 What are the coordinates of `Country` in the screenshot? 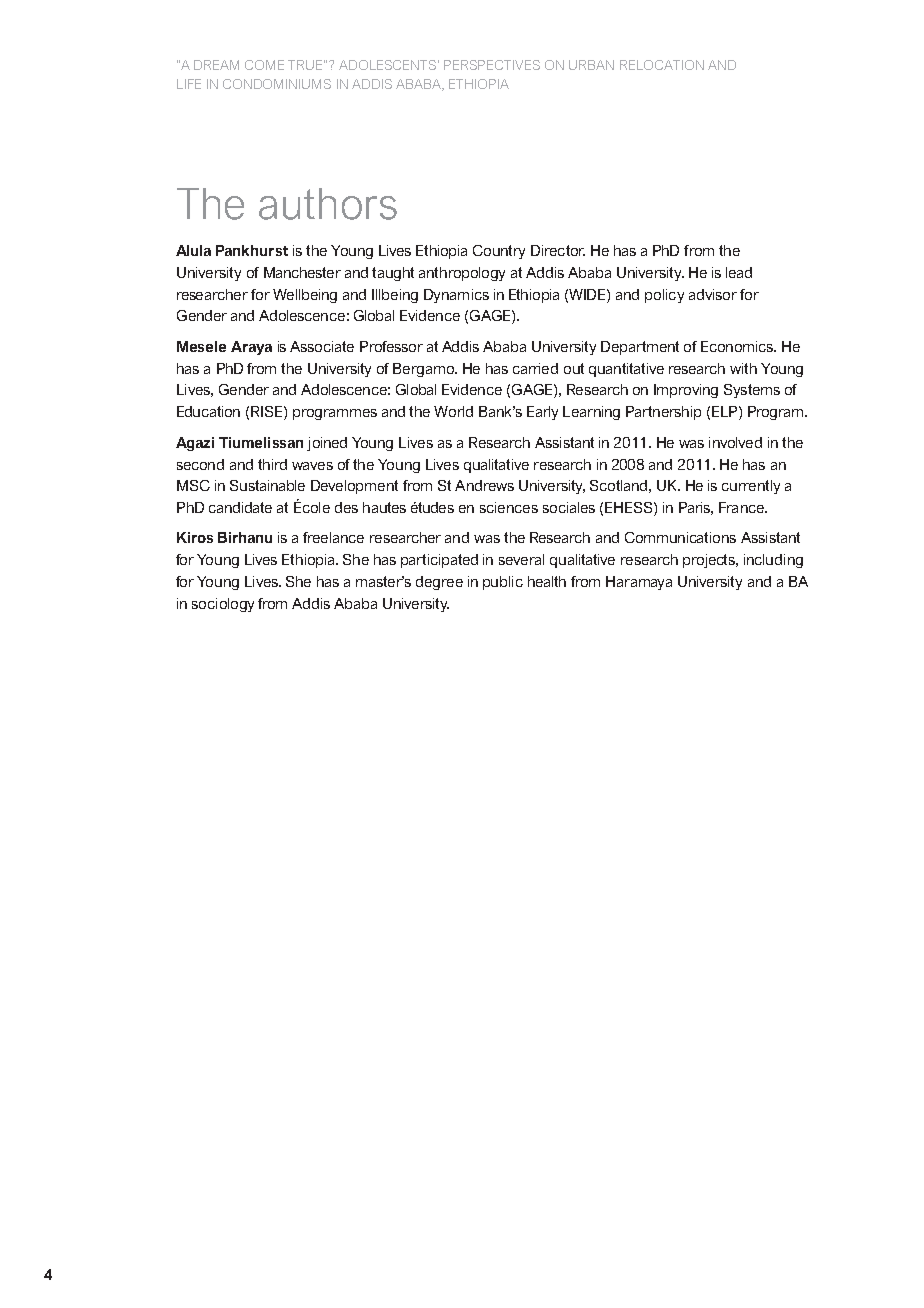 It's located at (499, 252).
